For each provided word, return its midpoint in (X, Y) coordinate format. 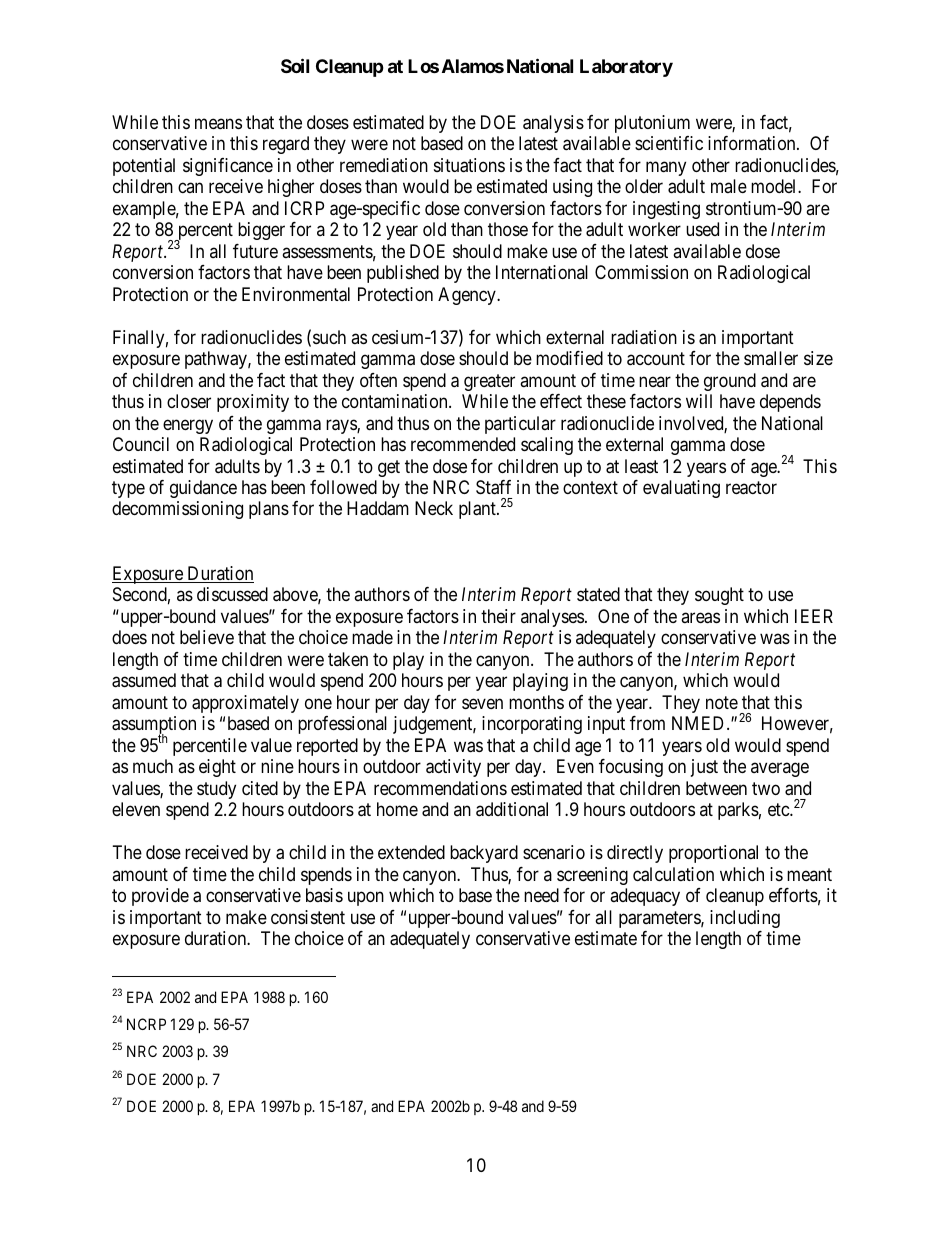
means (218, 124)
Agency (468, 296)
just (704, 768)
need (541, 895)
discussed (232, 594)
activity (453, 768)
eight (217, 768)
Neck (434, 508)
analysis (553, 124)
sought (719, 596)
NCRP (146, 1024)
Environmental (296, 294)
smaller (771, 358)
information (753, 143)
